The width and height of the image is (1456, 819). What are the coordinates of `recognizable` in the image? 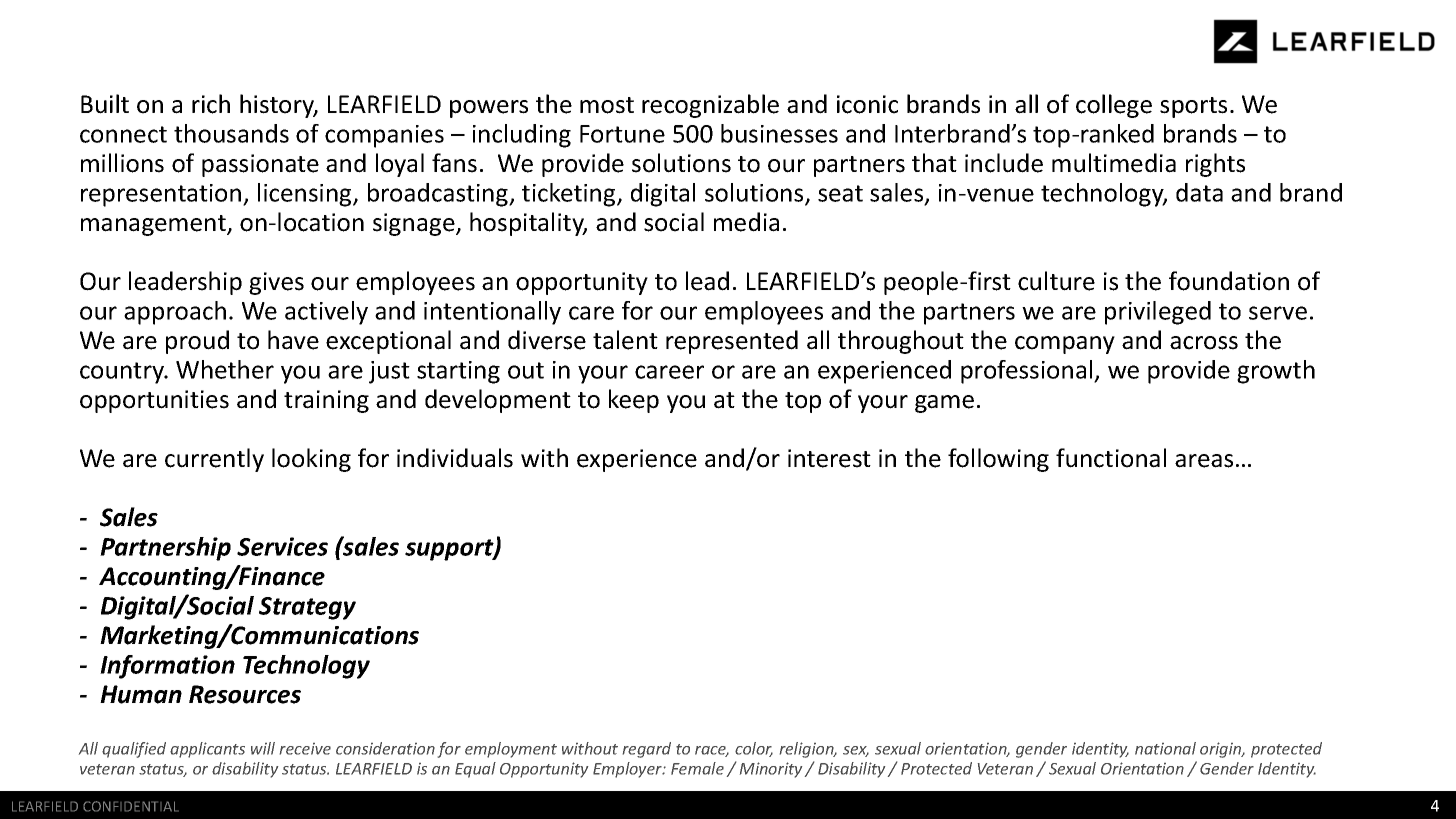 It's located at (710, 106).
